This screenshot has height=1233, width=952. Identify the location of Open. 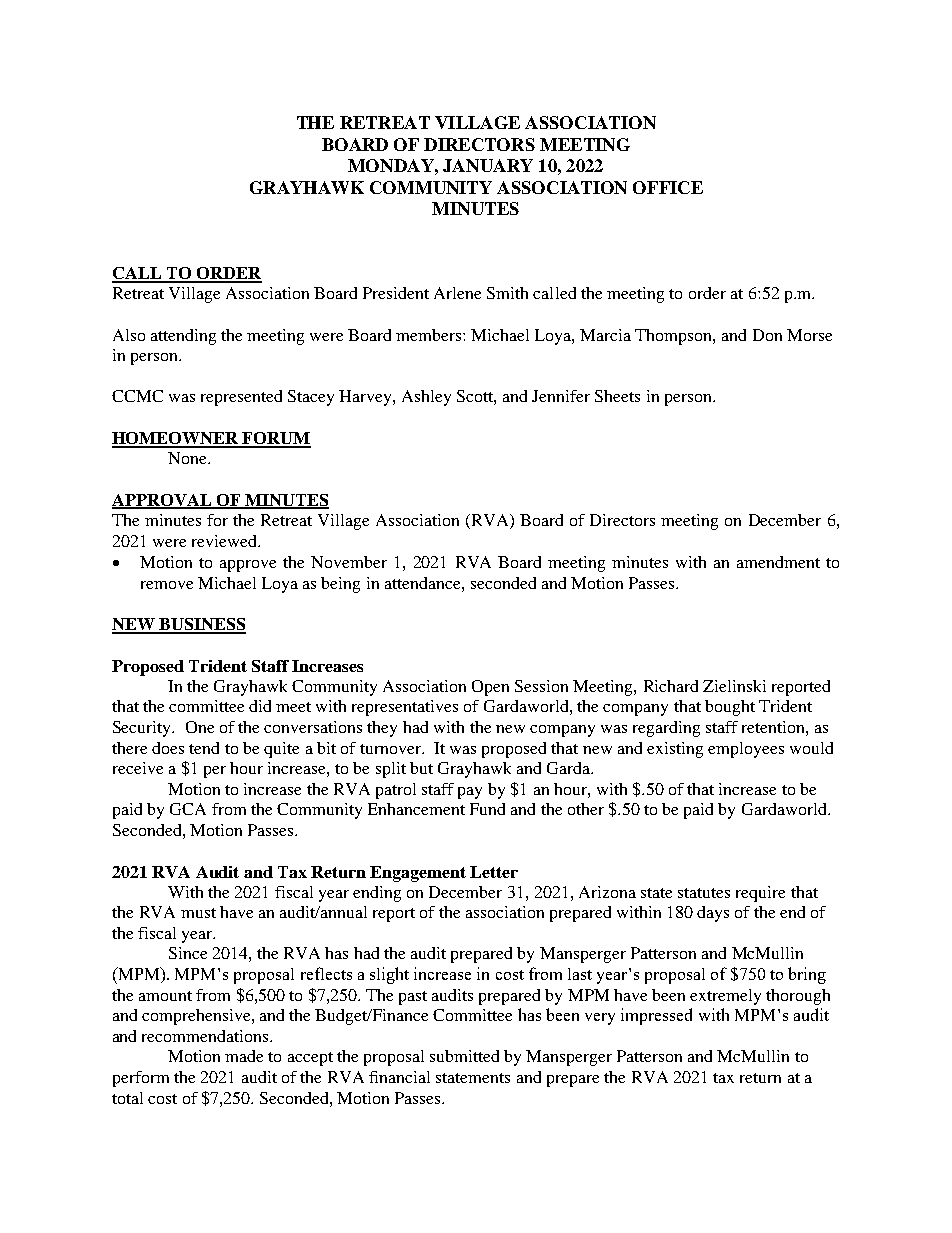
(490, 688).
